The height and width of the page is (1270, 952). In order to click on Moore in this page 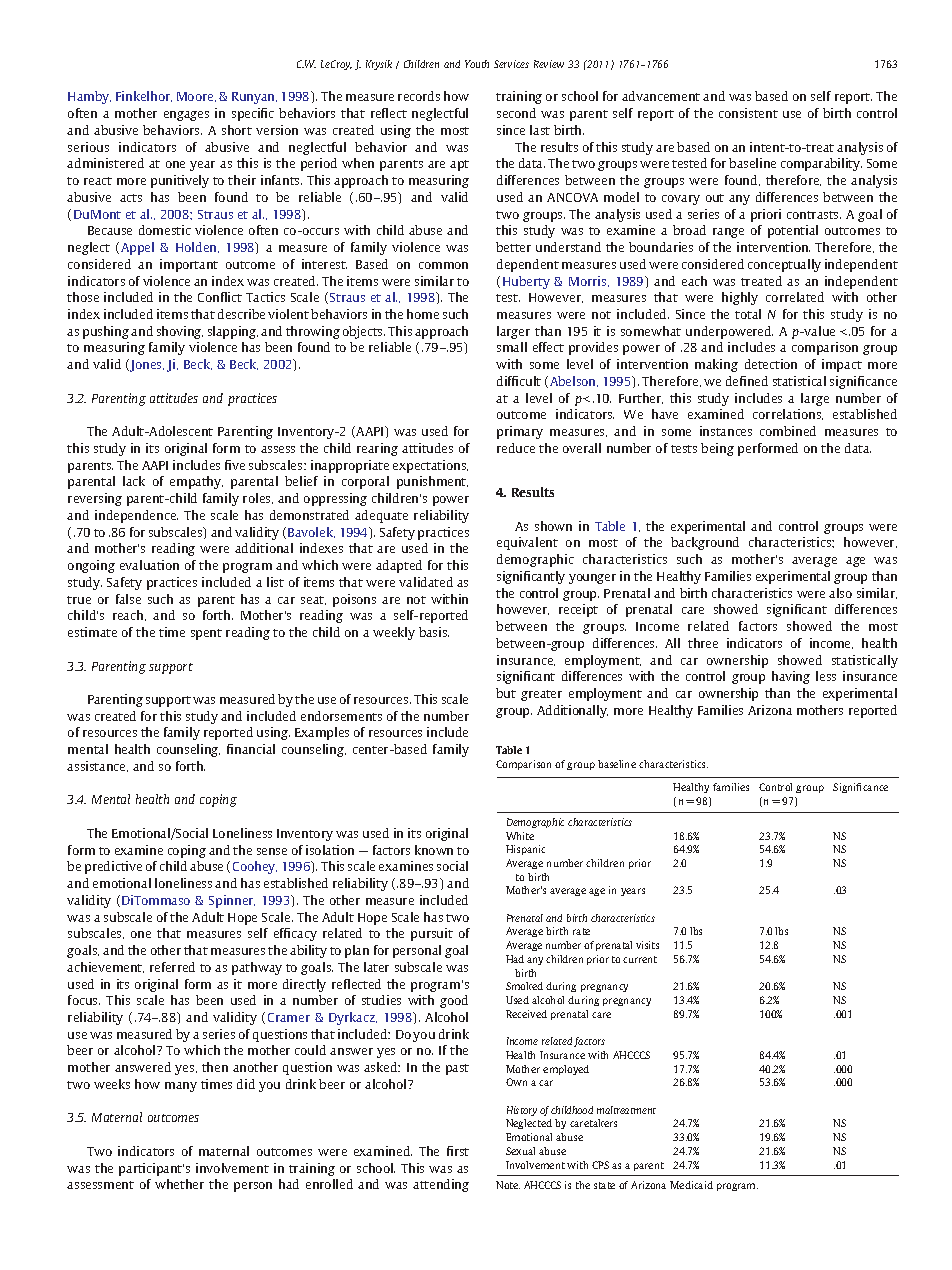, I will do `click(196, 97)`.
